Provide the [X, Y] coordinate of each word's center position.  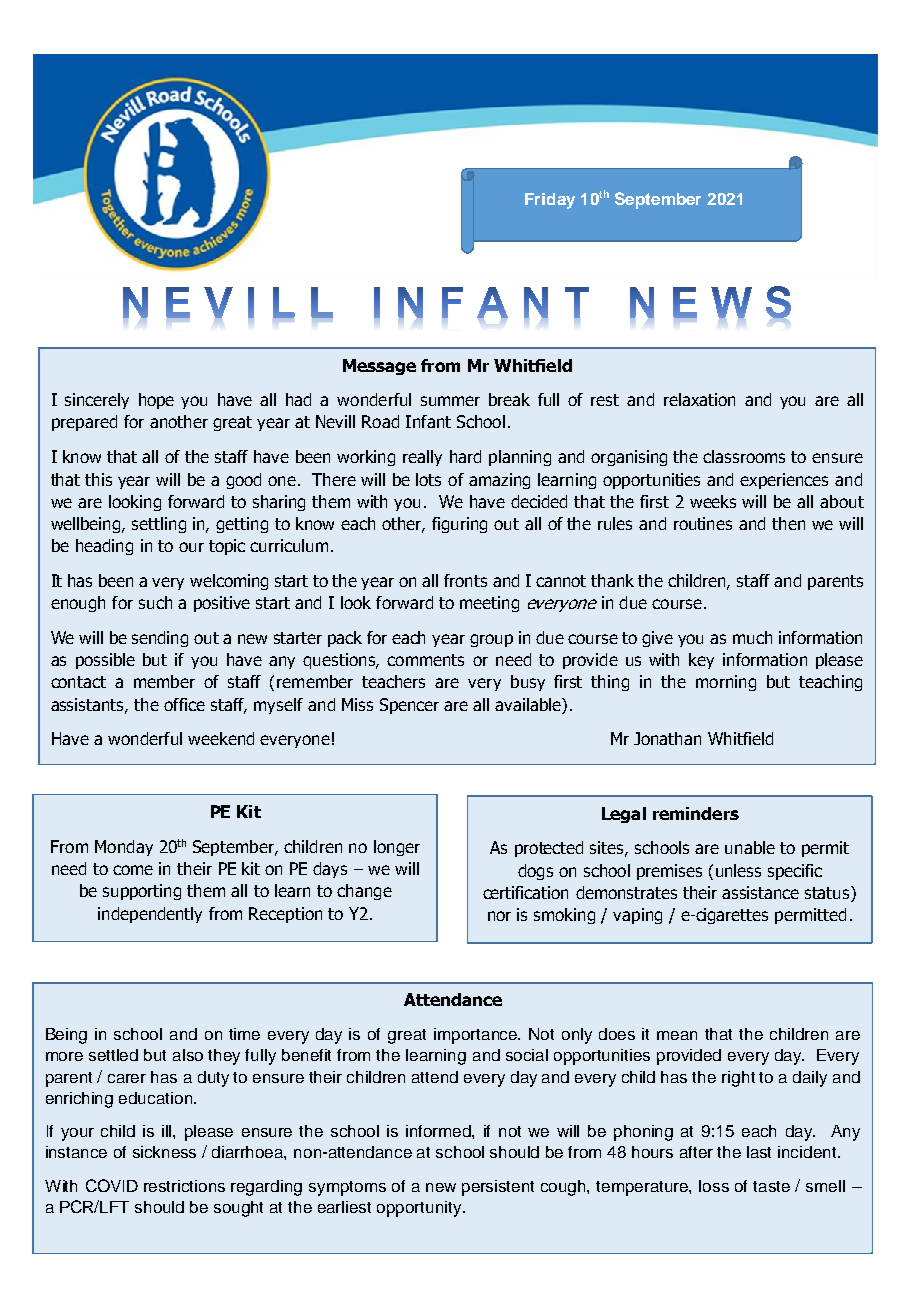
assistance [760, 892]
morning [726, 683]
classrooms [744, 456]
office [184, 704]
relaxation [699, 399]
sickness [164, 1152]
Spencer [409, 706]
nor [499, 916]
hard [465, 456]
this [98, 479]
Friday [550, 201]
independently [150, 915]
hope [156, 401]
